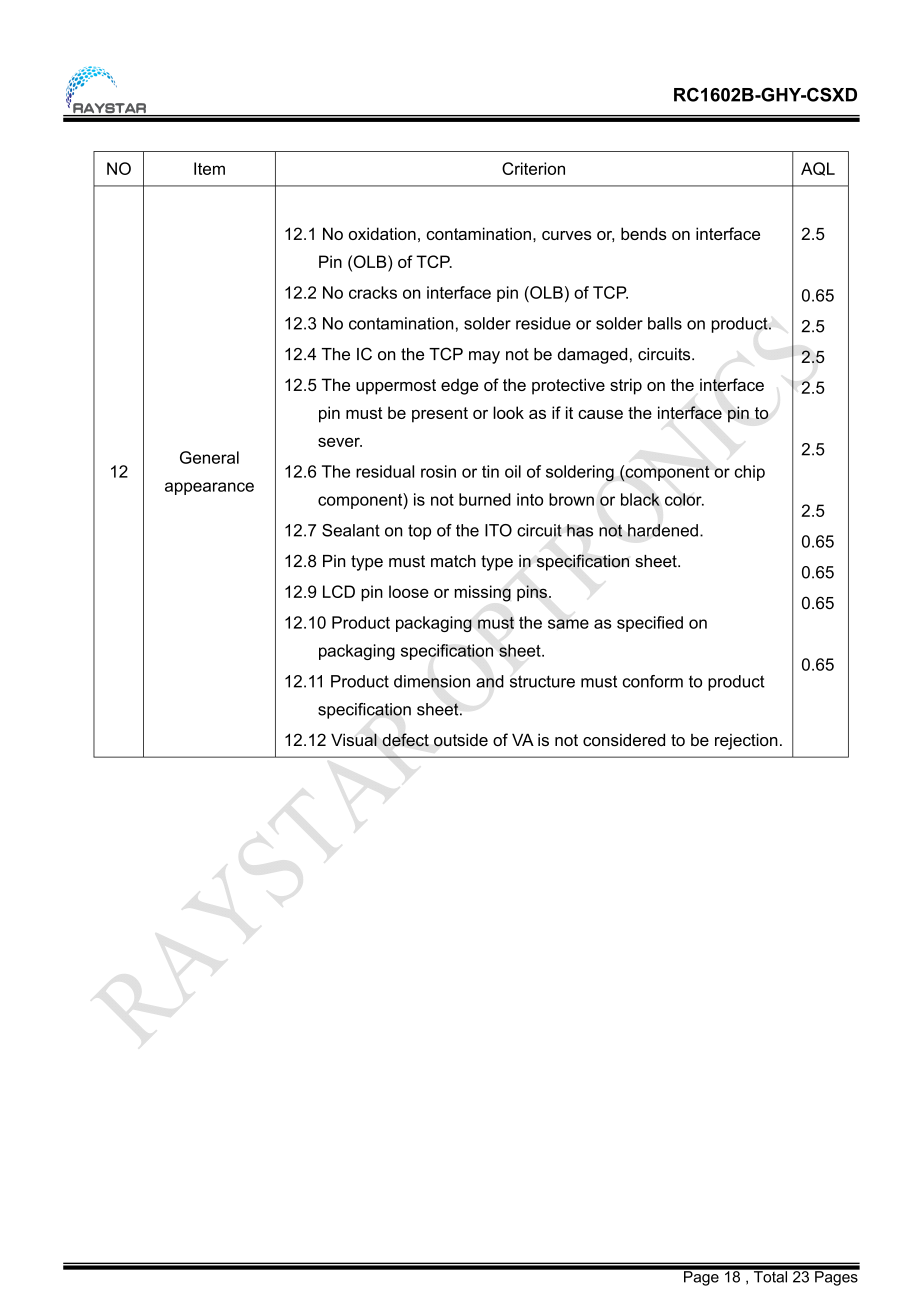  Describe the element at coordinates (354, 739) in the document. I see `Visual` at that location.
